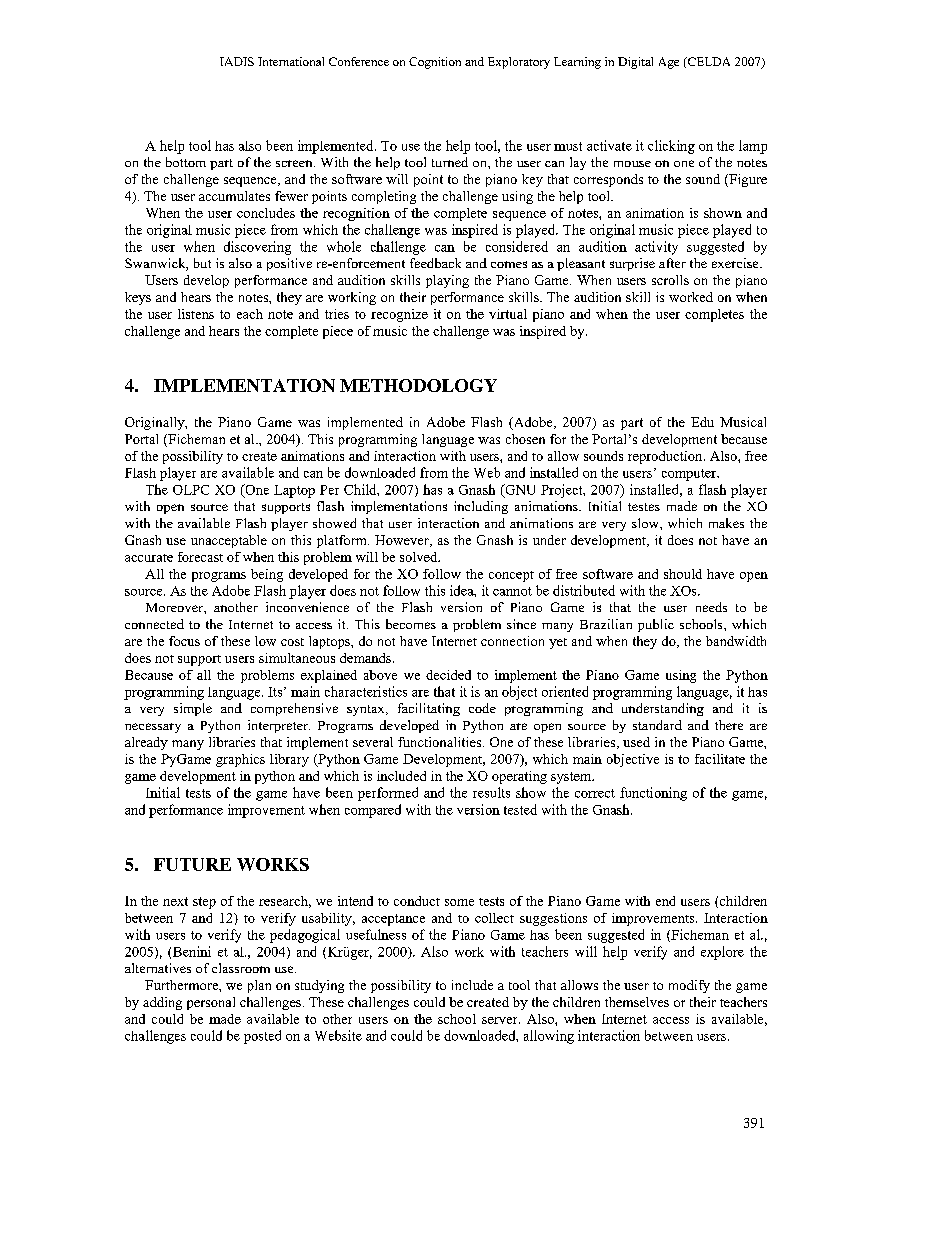 The image size is (952, 1233). What do you see at coordinates (211, 1003) in the screenshot?
I see `personal` at bounding box center [211, 1003].
